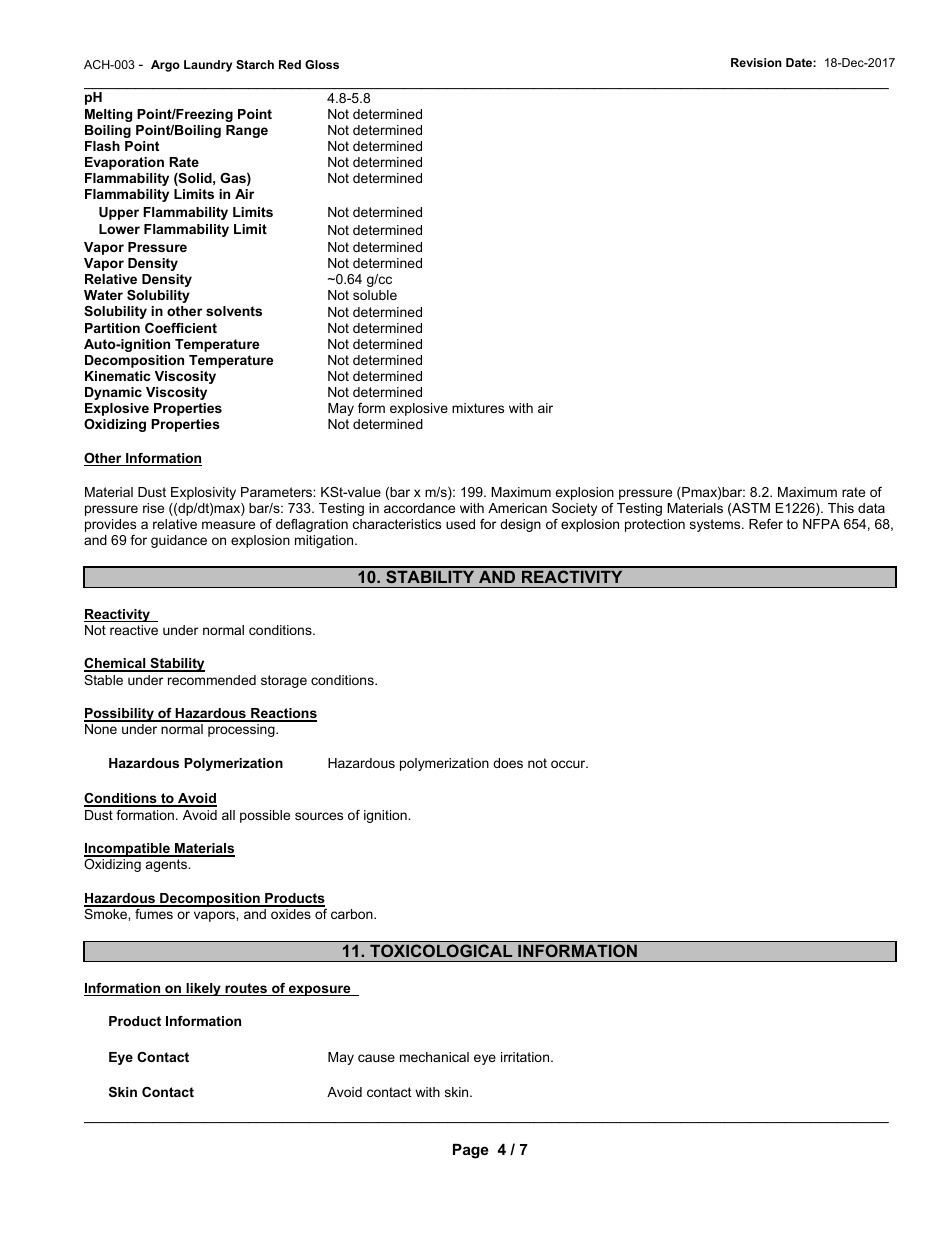 The height and width of the screenshot is (1233, 952). What do you see at coordinates (203, 989) in the screenshot?
I see `likely` at bounding box center [203, 989].
